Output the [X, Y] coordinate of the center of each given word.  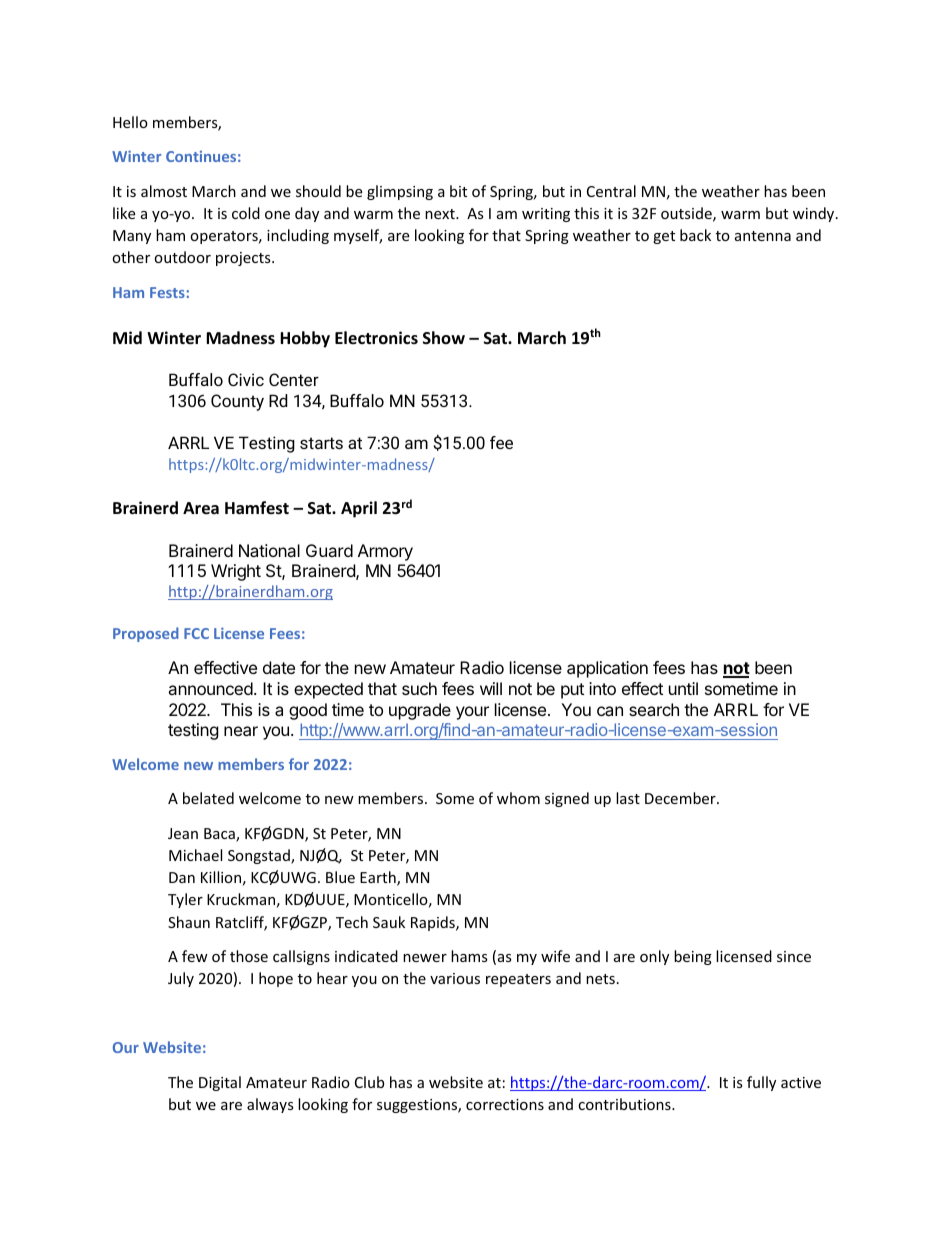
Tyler [185, 900]
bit [458, 191]
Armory [385, 552]
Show [444, 337]
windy [815, 214]
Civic [246, 379]
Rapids [434, 923]
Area [201, 508]
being [693, 957]
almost [164, 191]
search [654, 709]
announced [210, 688]
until [683, 688]
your [472, 713]
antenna [763, 236]
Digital [220, 1083]
